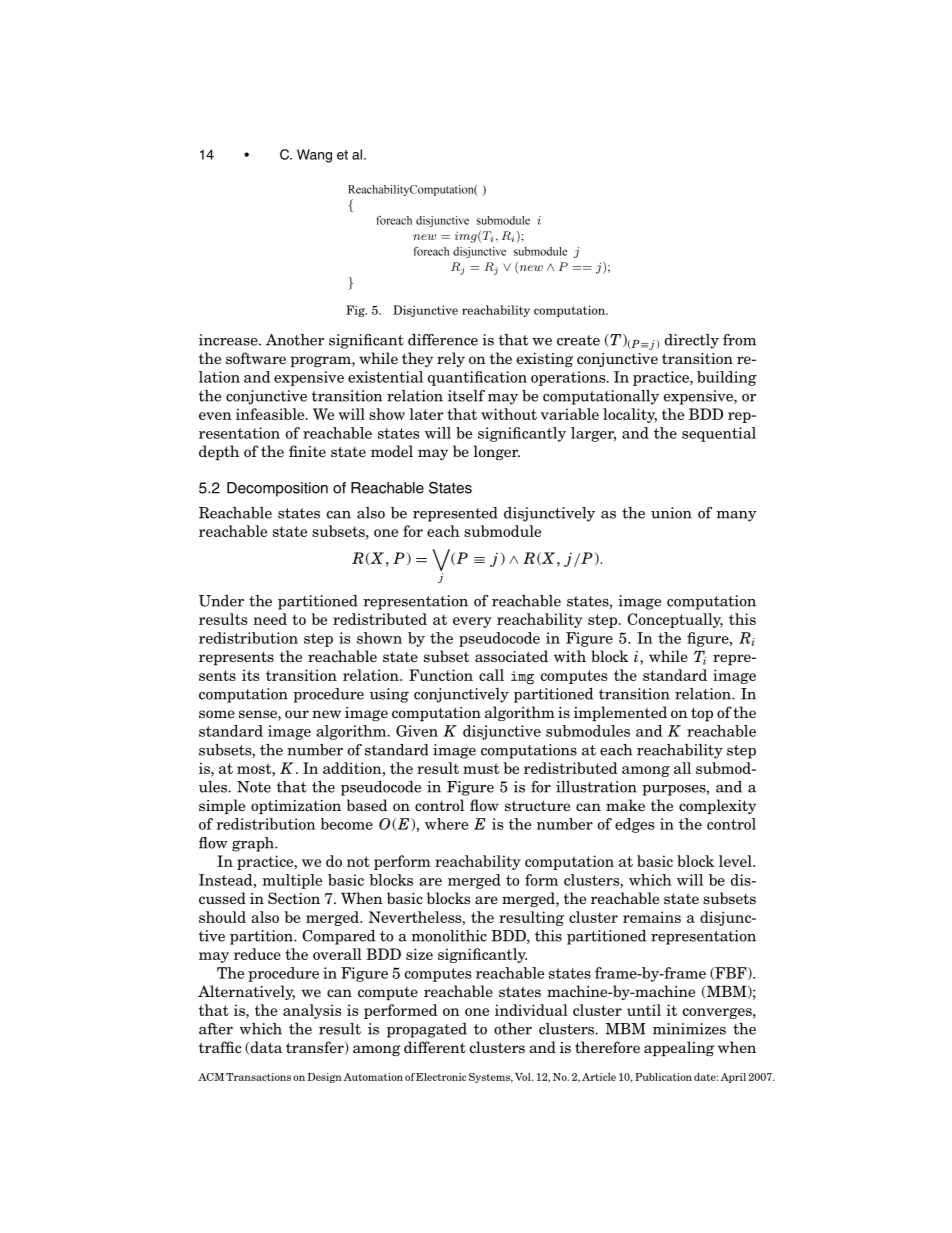  What do you see at coordinates (435, 1047) in the screenshot?
I see `different` at bounding box center [435, 1047].
